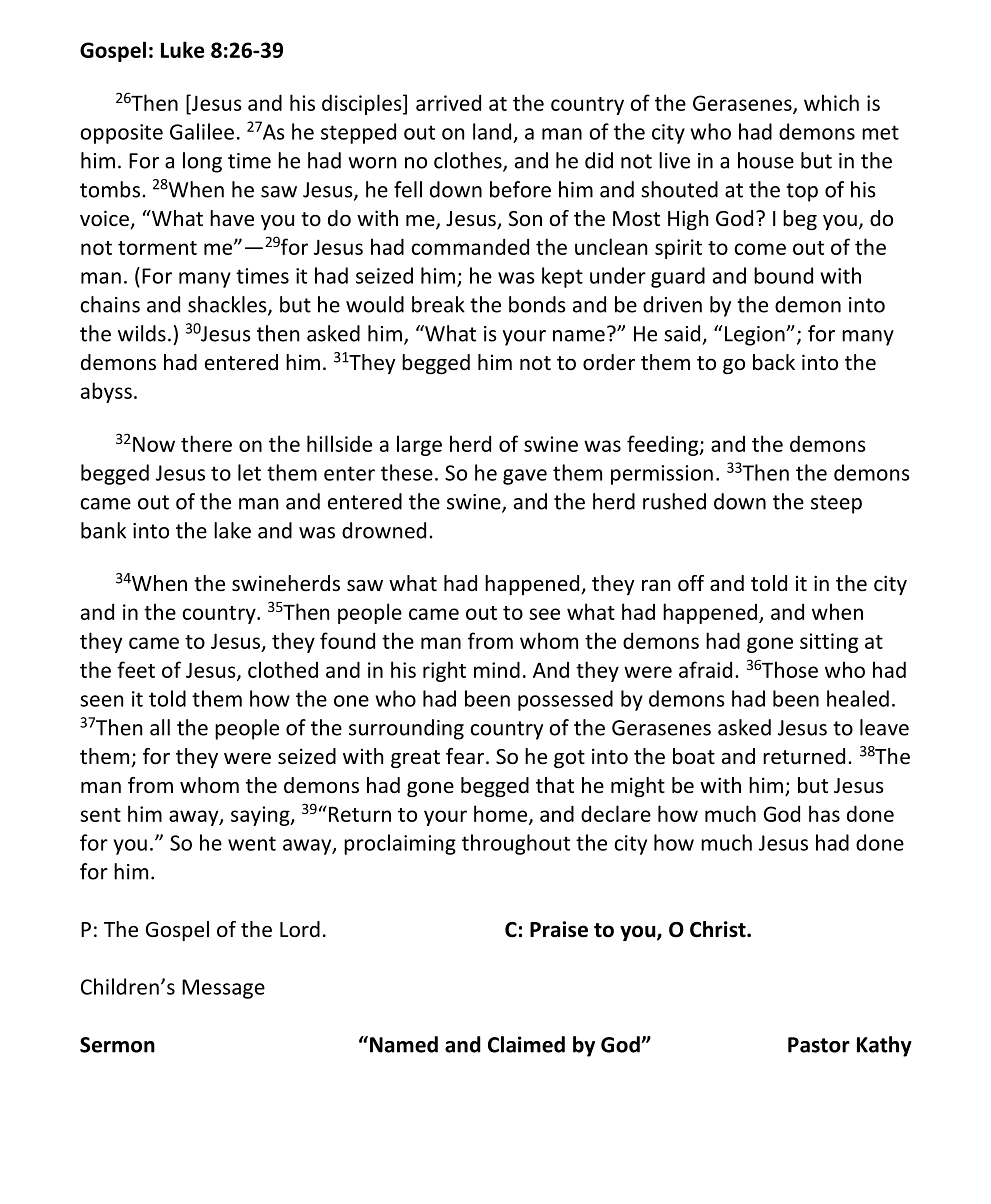  What do you see at coordinates (497, 669) in the document?
I see `mind` at bounding box center [497, 669].
